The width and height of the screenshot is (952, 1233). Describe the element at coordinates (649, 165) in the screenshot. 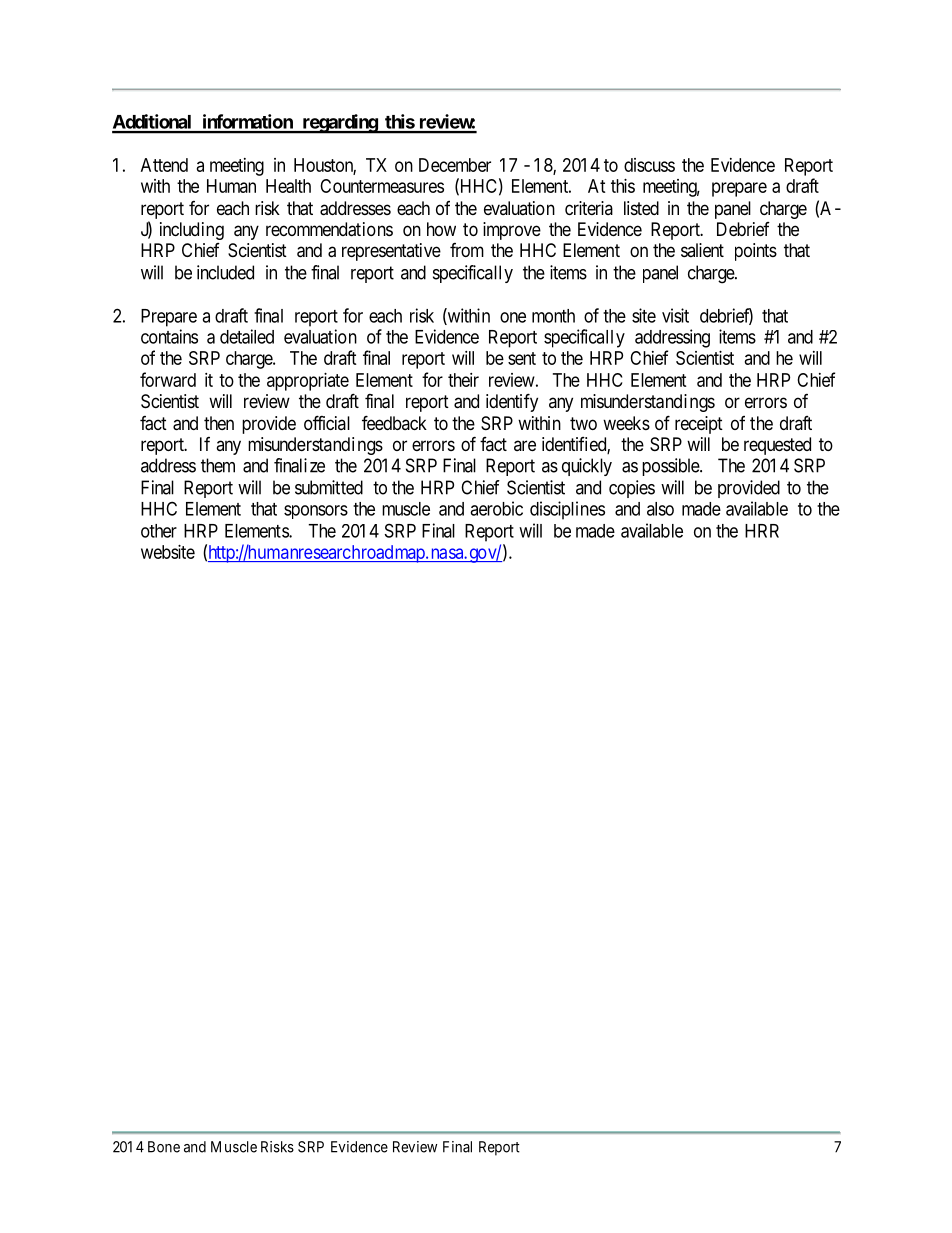

I see `discuss` at that location.
